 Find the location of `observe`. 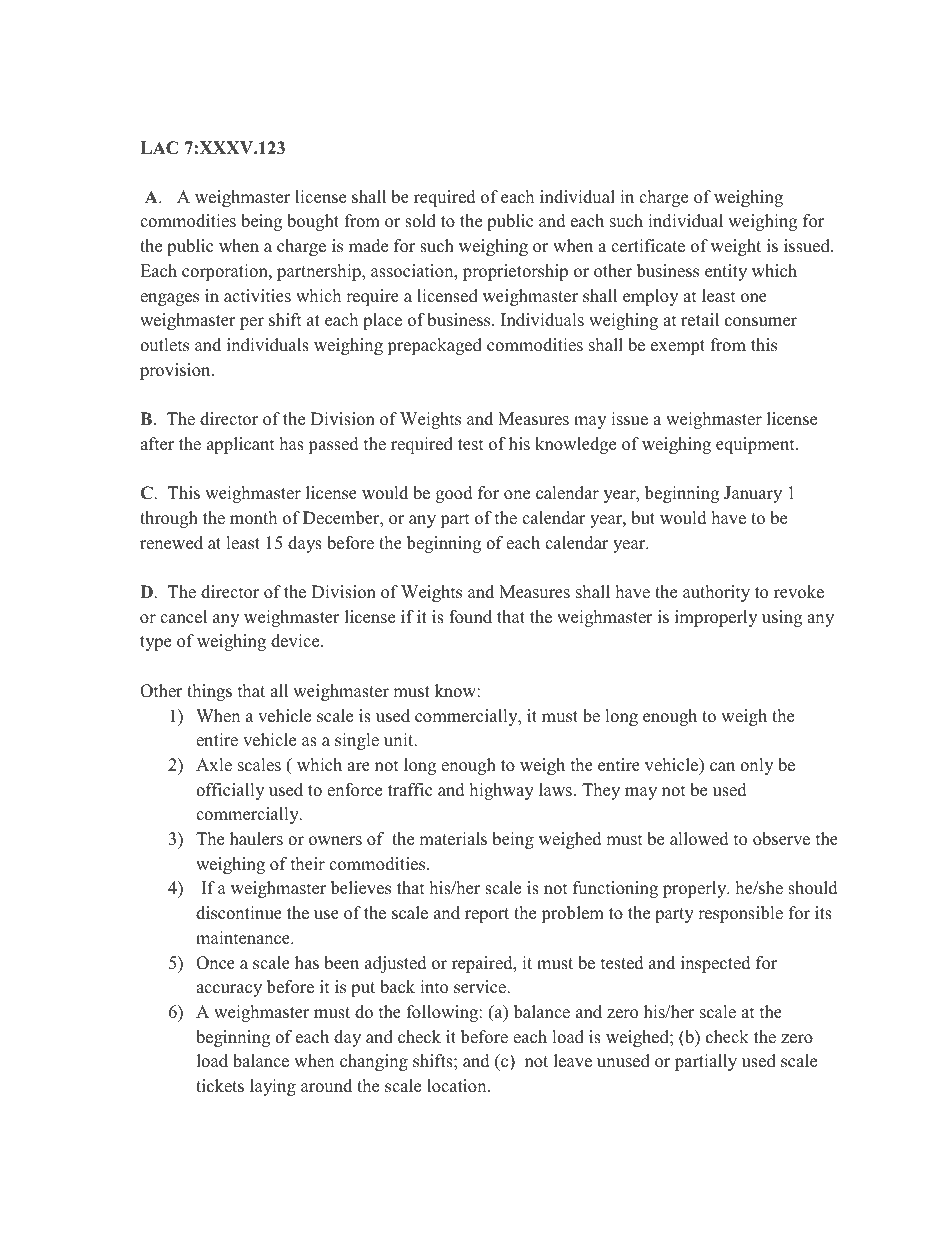

observe is located at coordinates (781, 839).
